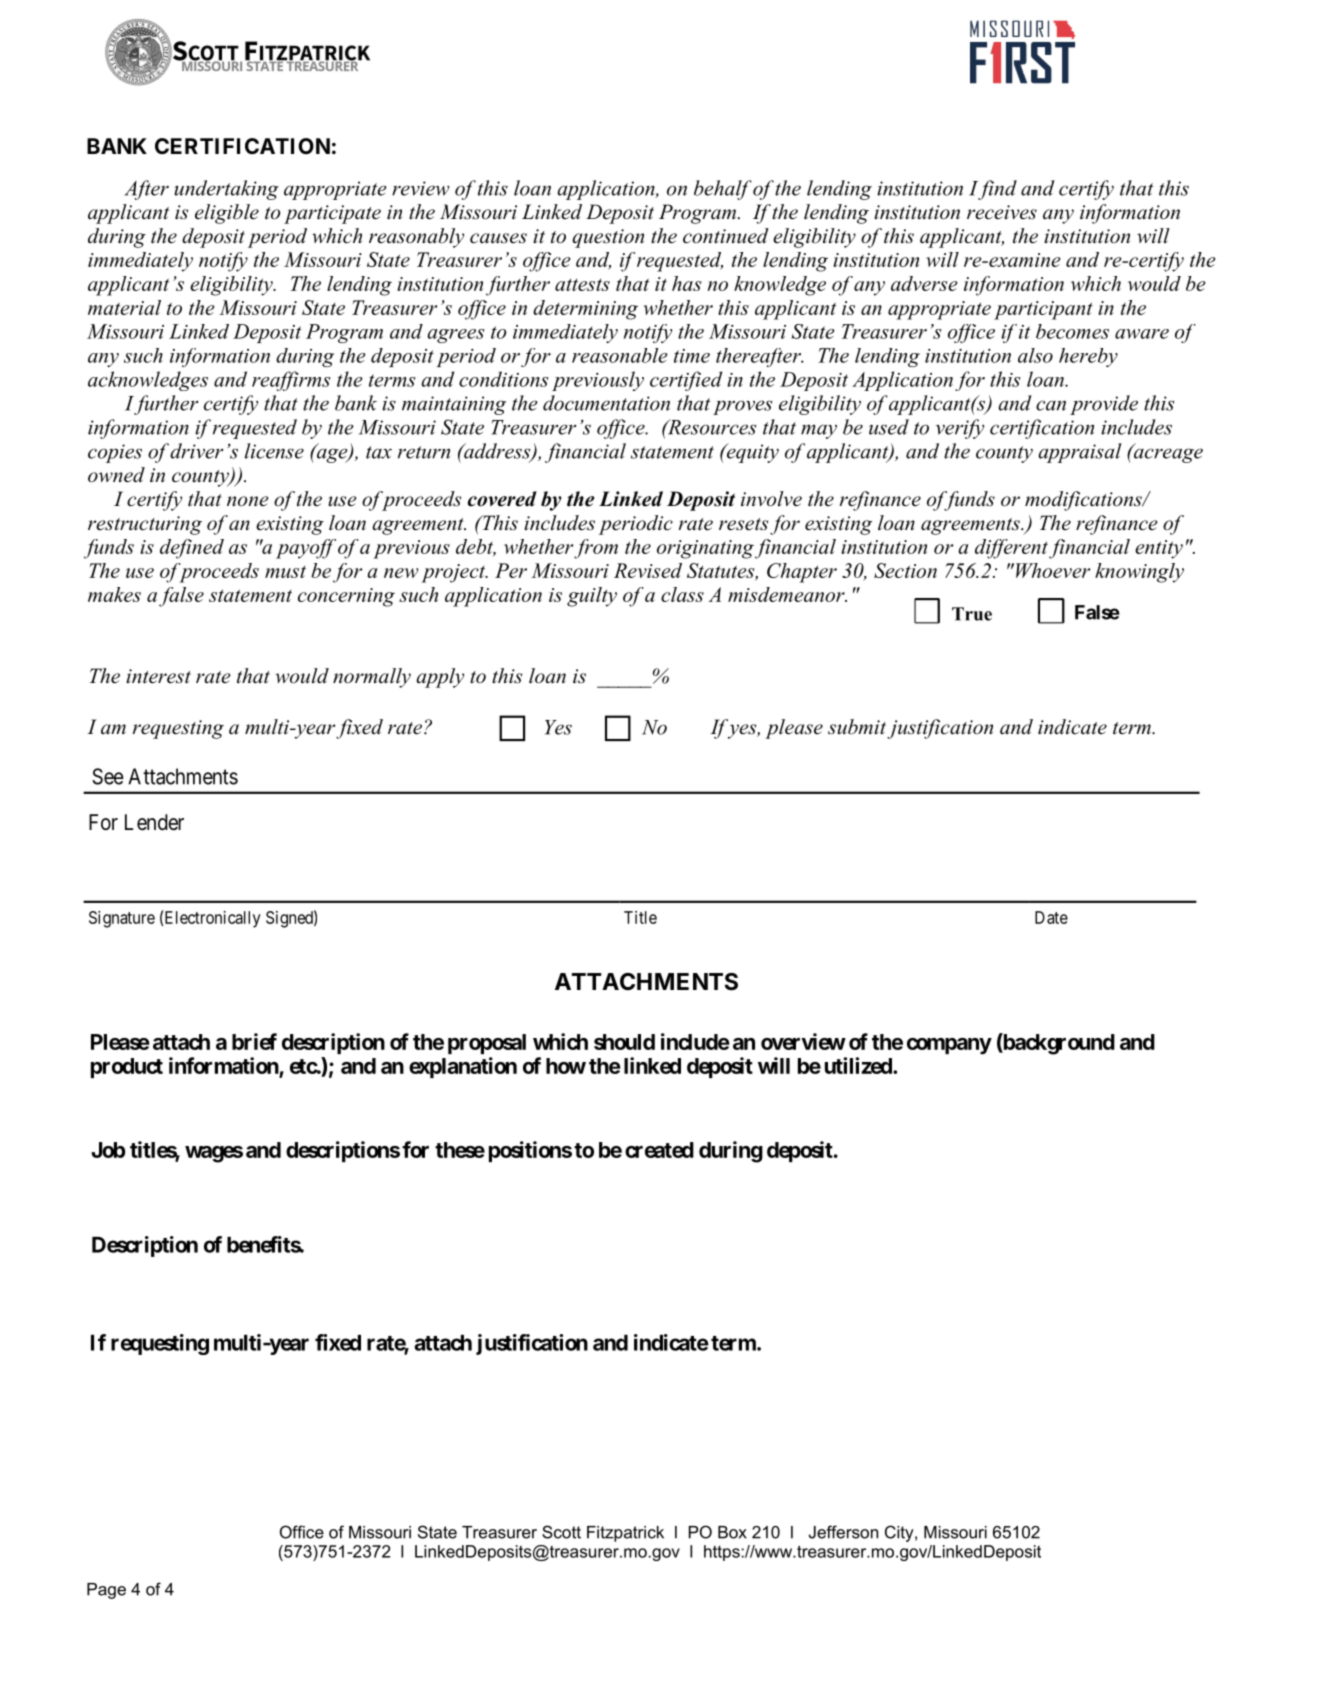 The image size is (1320, 1708). Describe the element at coordinates (625, 1534) in the screenshot. I see `Fitzpatrick` at that location.
